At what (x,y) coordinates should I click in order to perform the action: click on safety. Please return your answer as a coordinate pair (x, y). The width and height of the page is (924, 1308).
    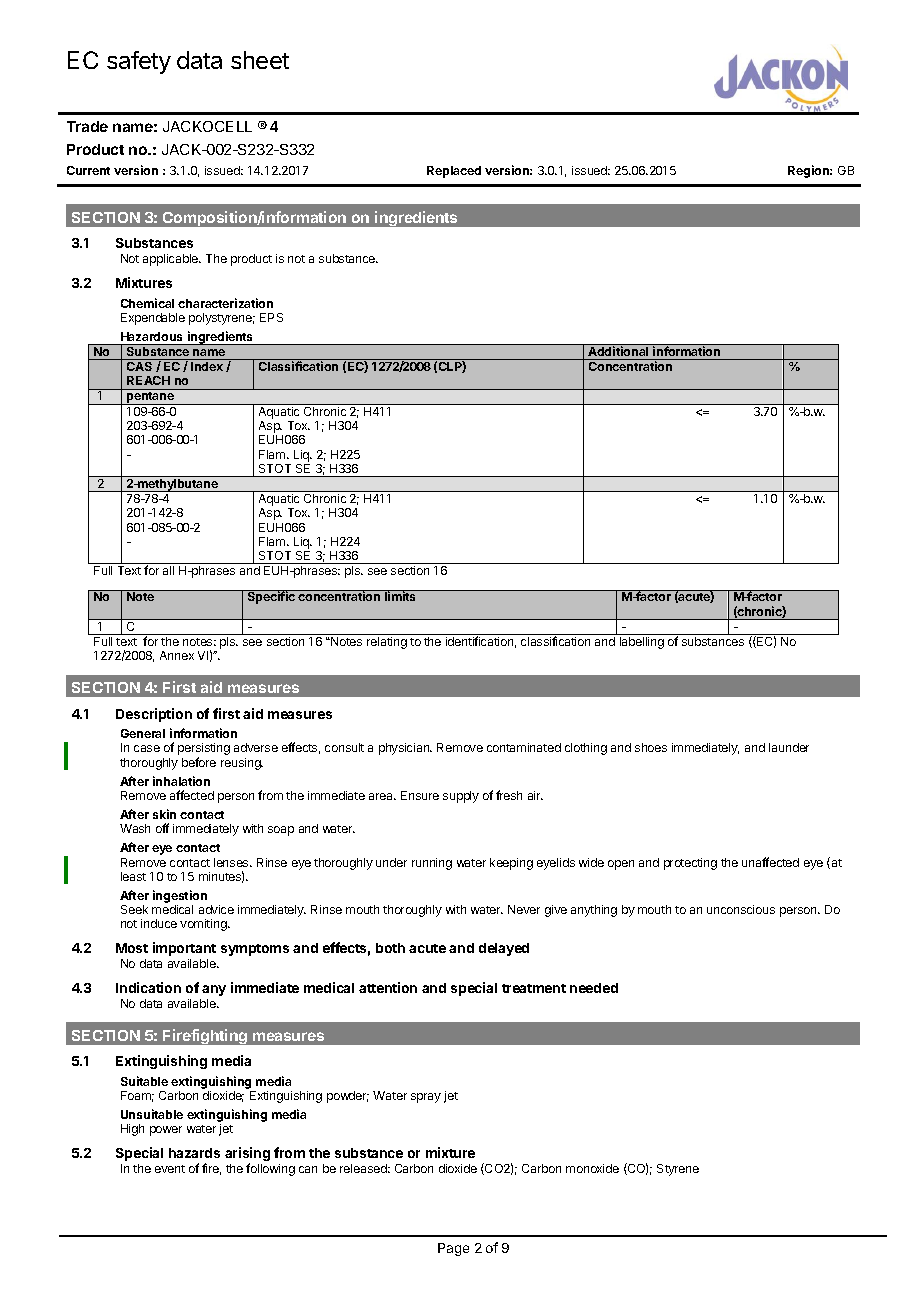
    Looking at the image, I should click on (139, 62).
